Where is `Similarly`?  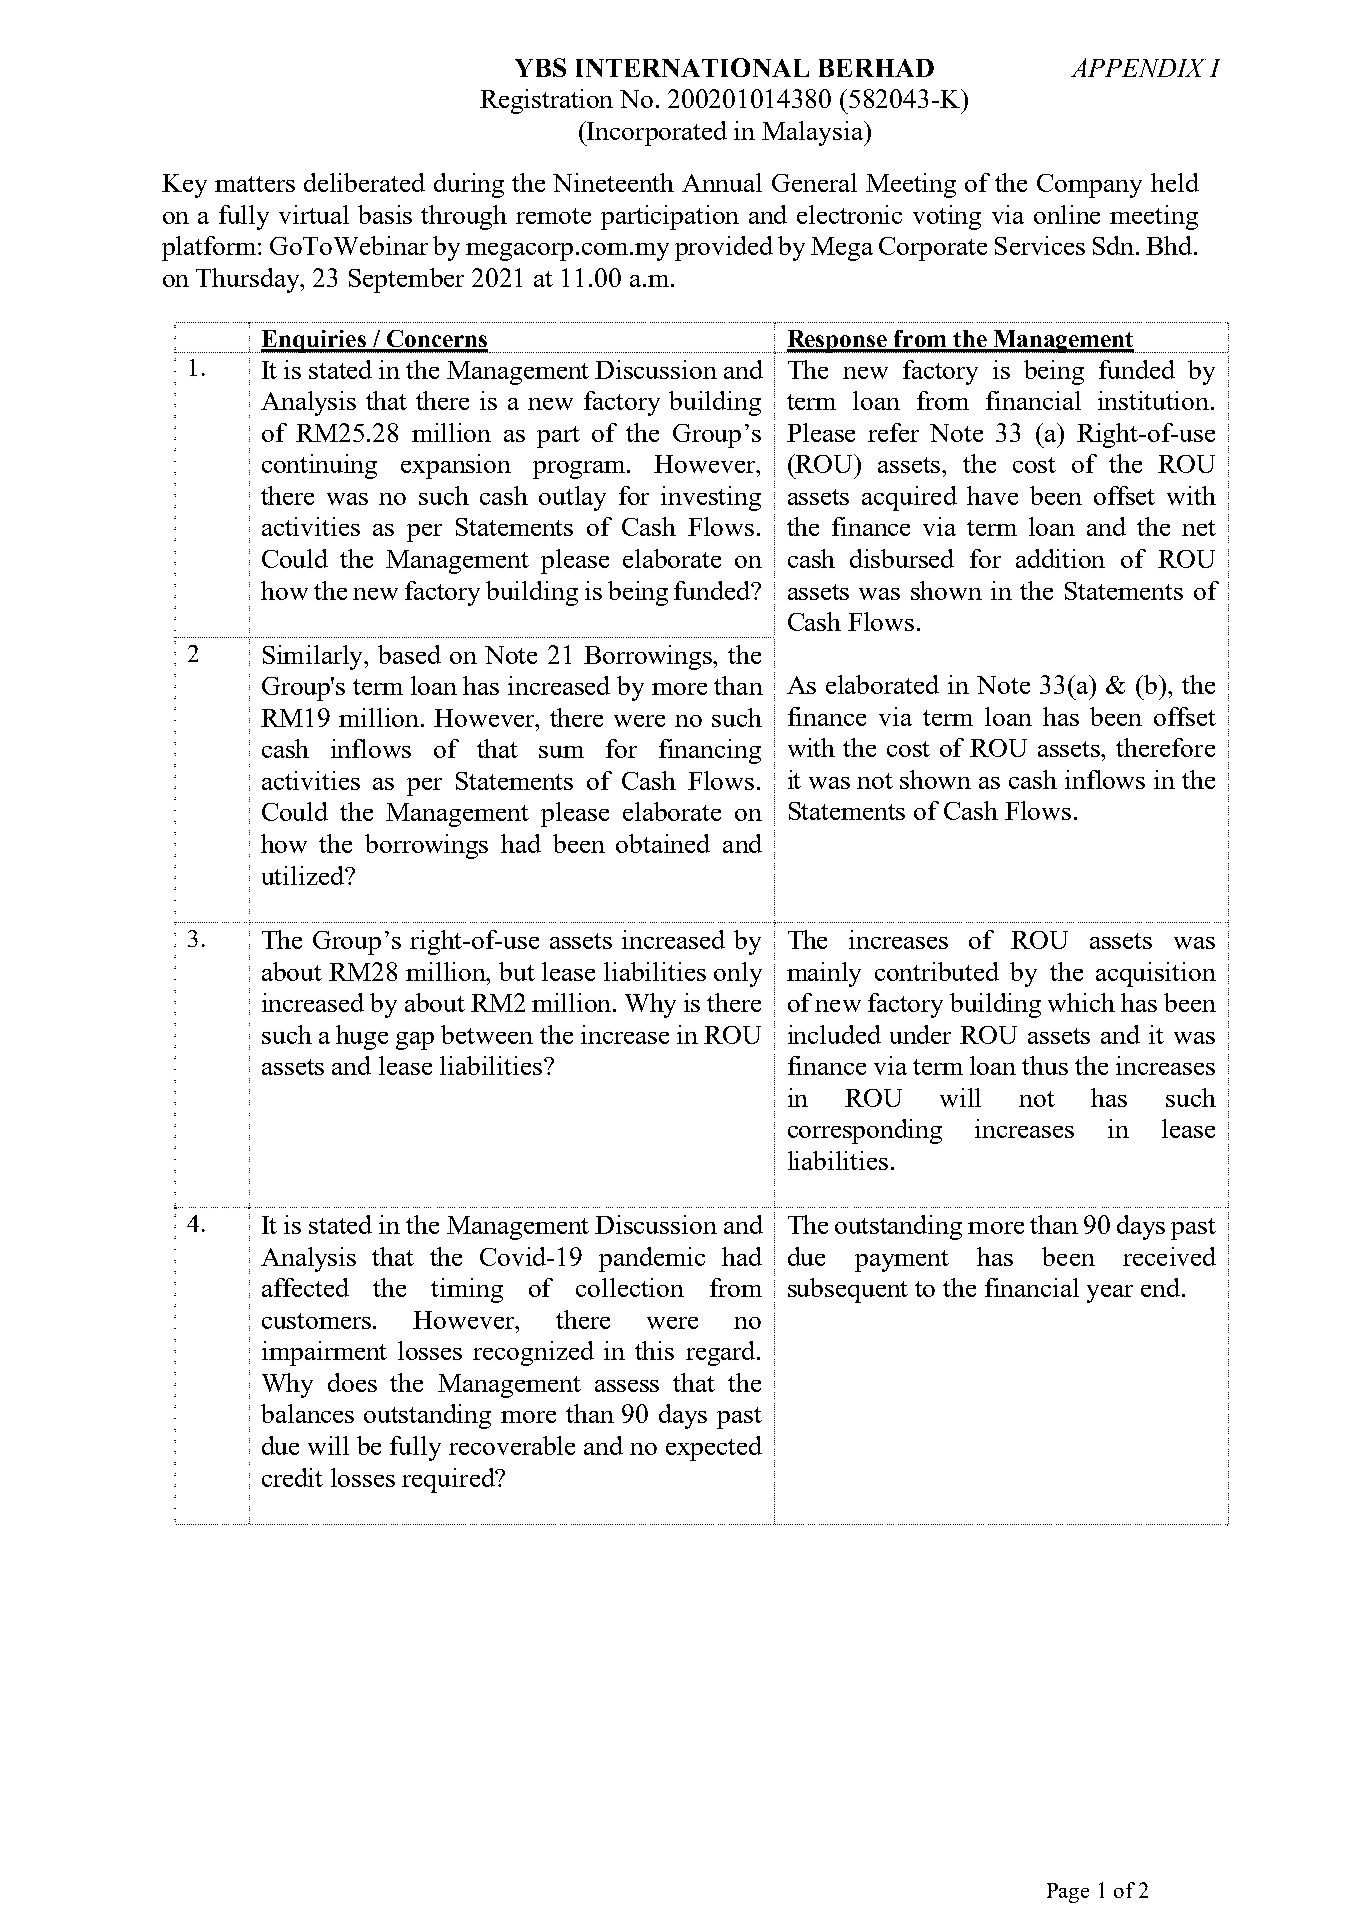
Similarly is located at coordinates (314, 657).
